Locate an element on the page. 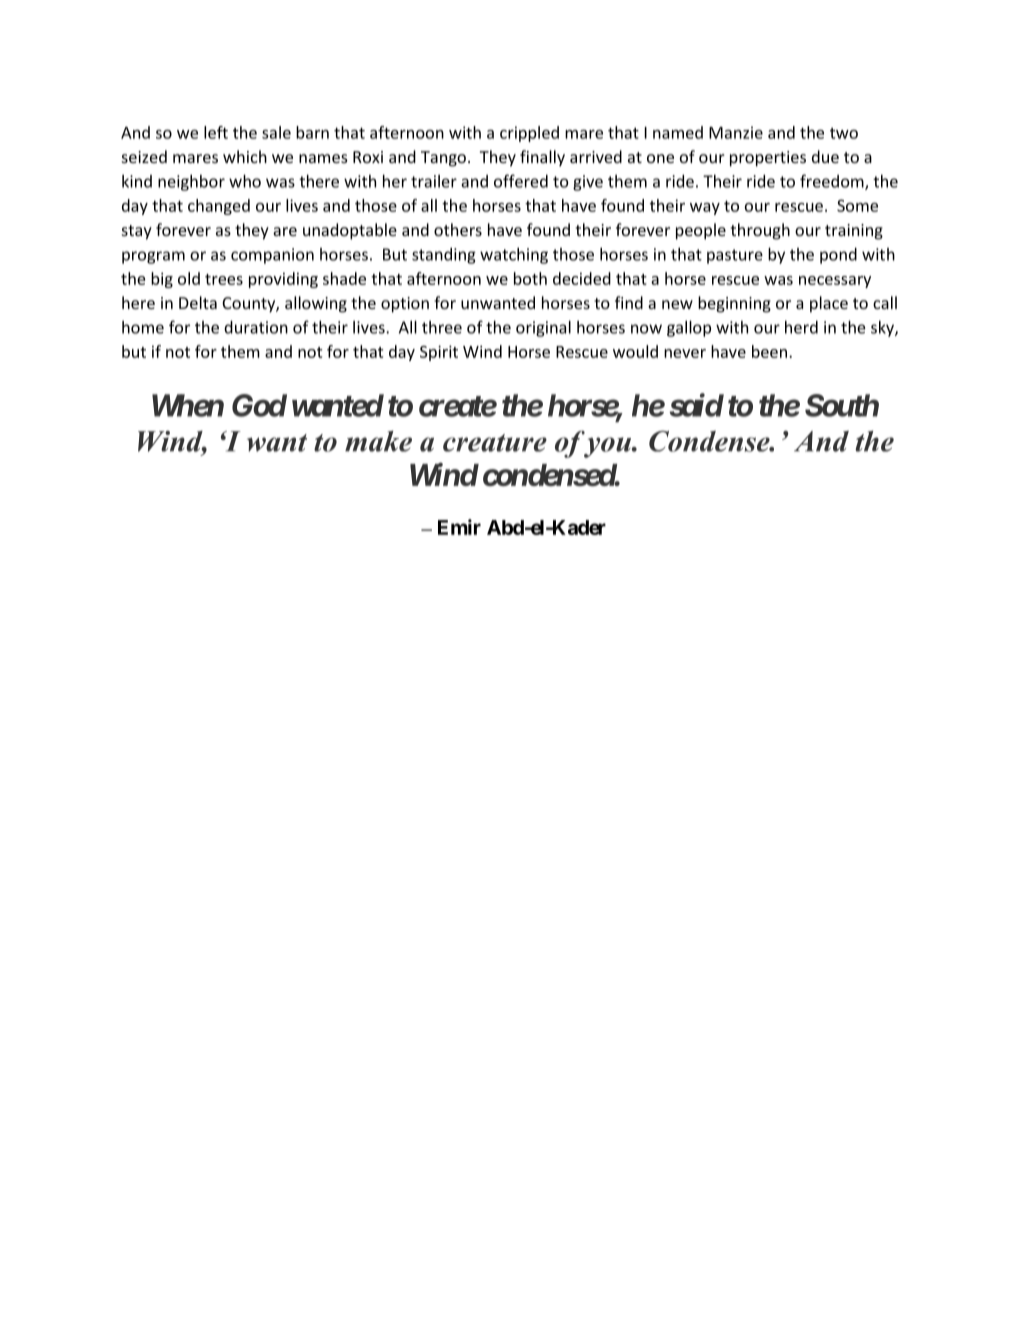 The height and width of the image is (1331, 1028). original is located at coordinates (543, 328).
